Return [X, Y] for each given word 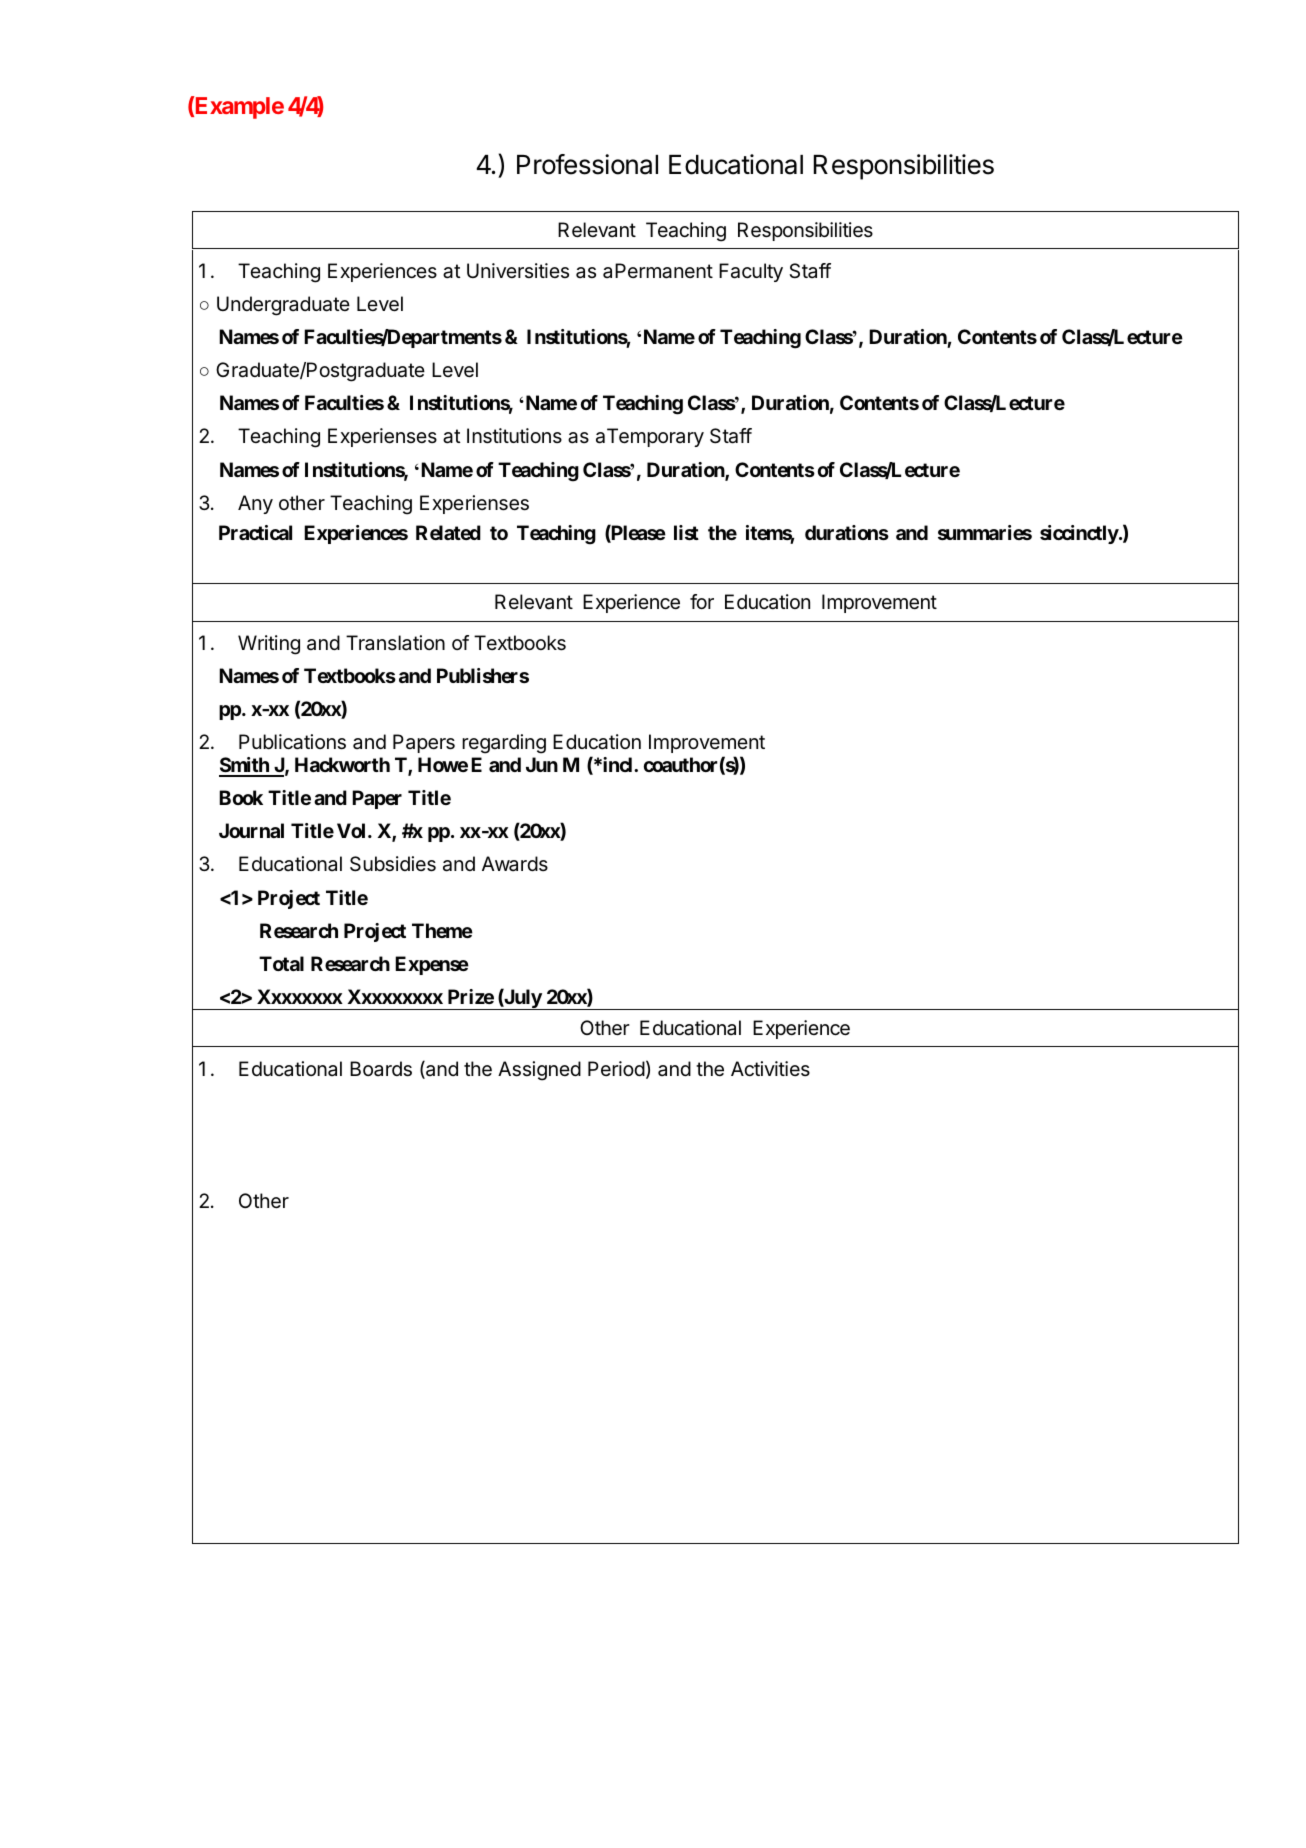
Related [448, 532]
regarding [504, 744]
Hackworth [342, 764]
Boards [381, 1069]
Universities [518, 270]
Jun [542, 764]
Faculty [751, 272]
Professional [587, 164]
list [686, 532]
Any [255, 504]
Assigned [539, 1071]
